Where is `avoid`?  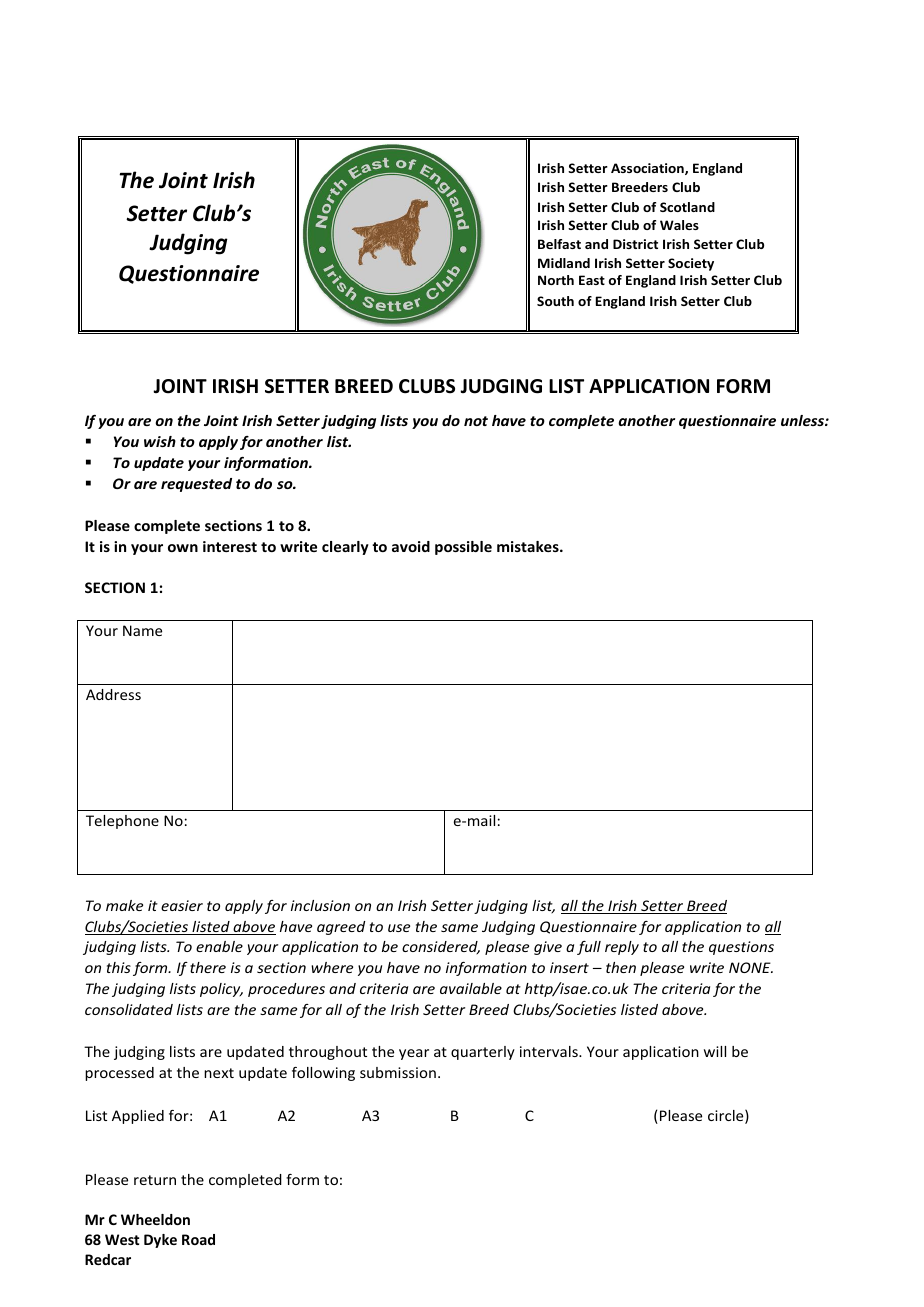 avoid is located at coordinates (411, 546).
